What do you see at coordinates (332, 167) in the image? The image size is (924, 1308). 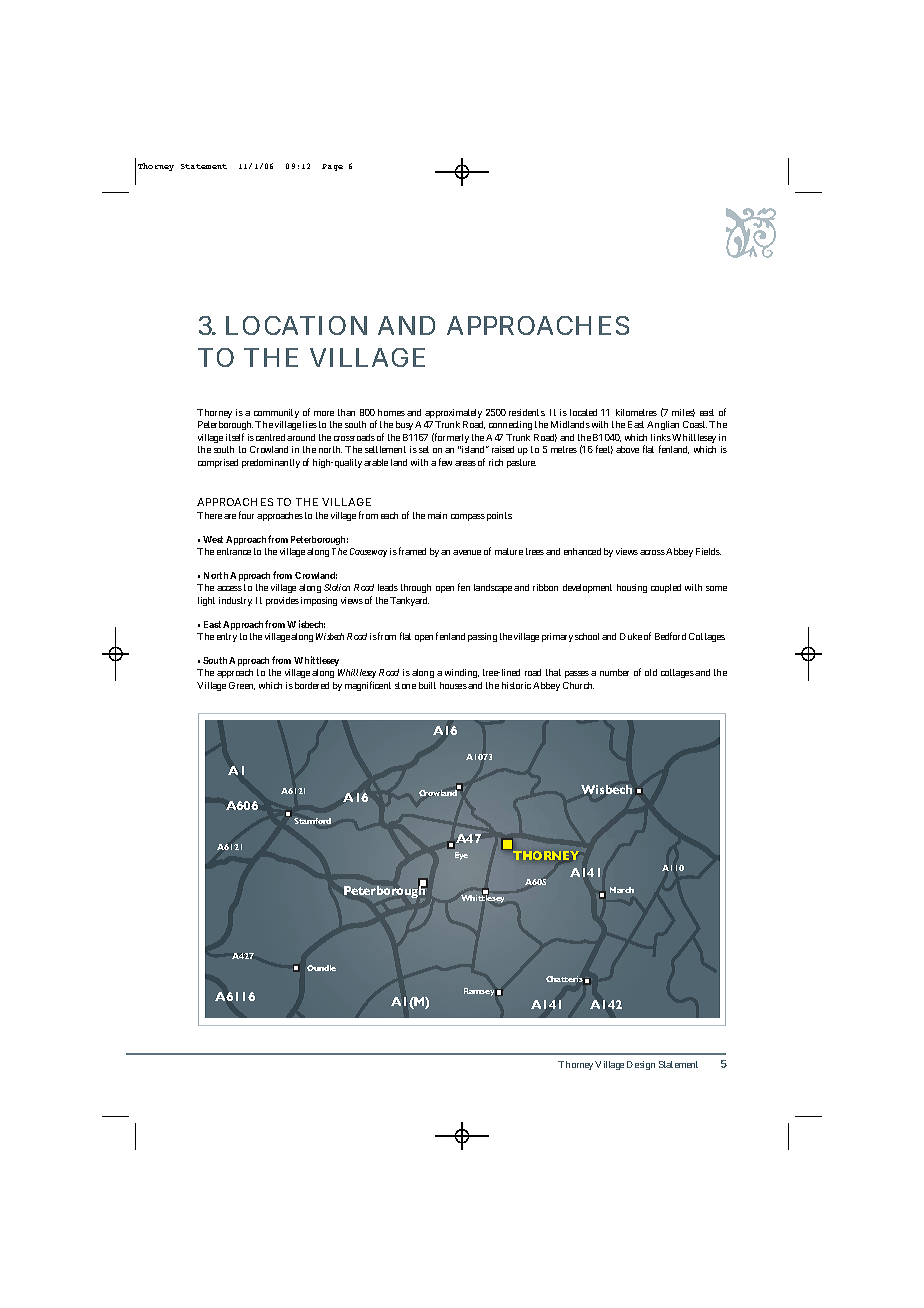 I see `Page` at bounding box center [332, 167].
